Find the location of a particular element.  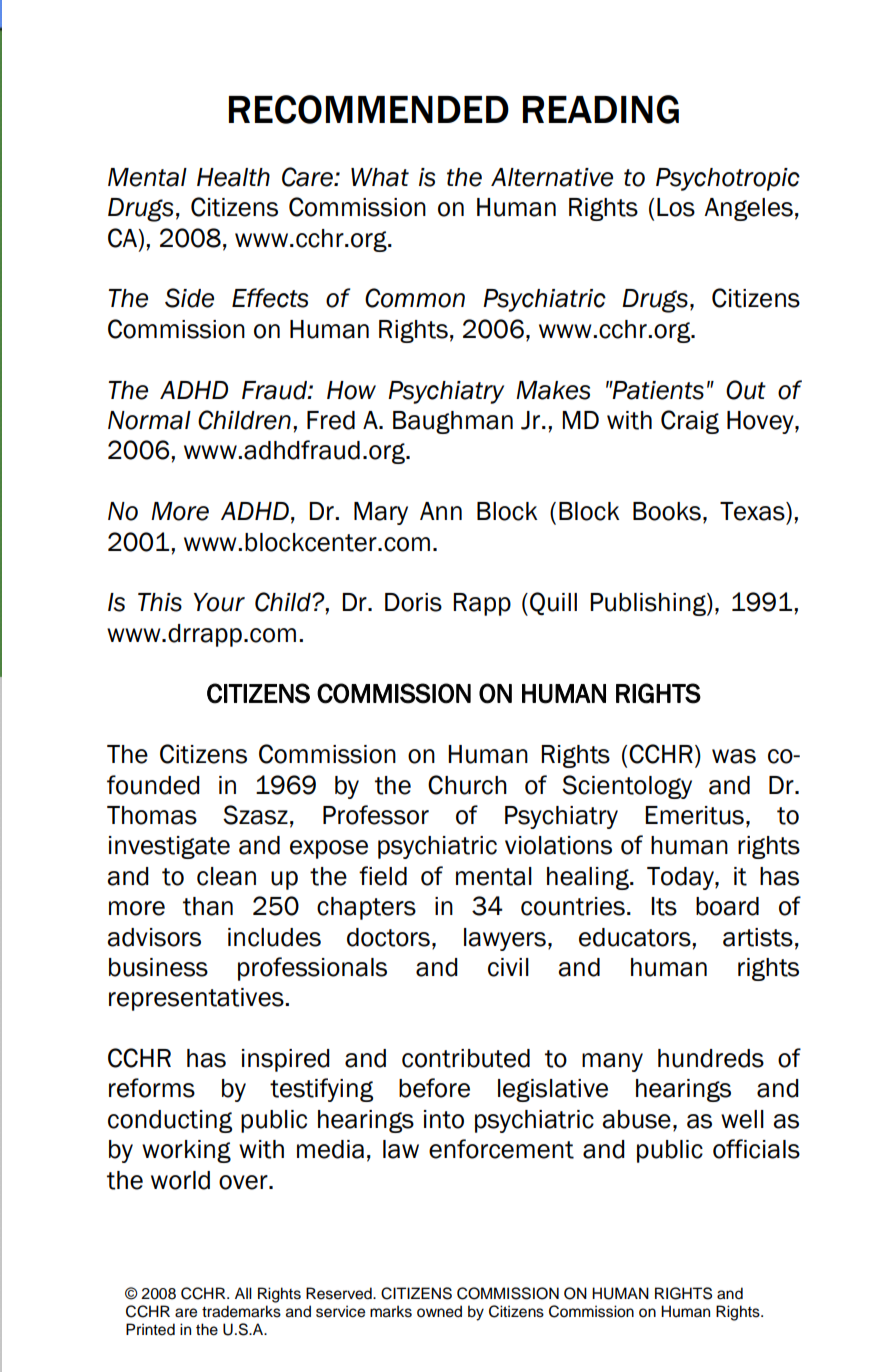

What is located at coordinates (380, 177).
